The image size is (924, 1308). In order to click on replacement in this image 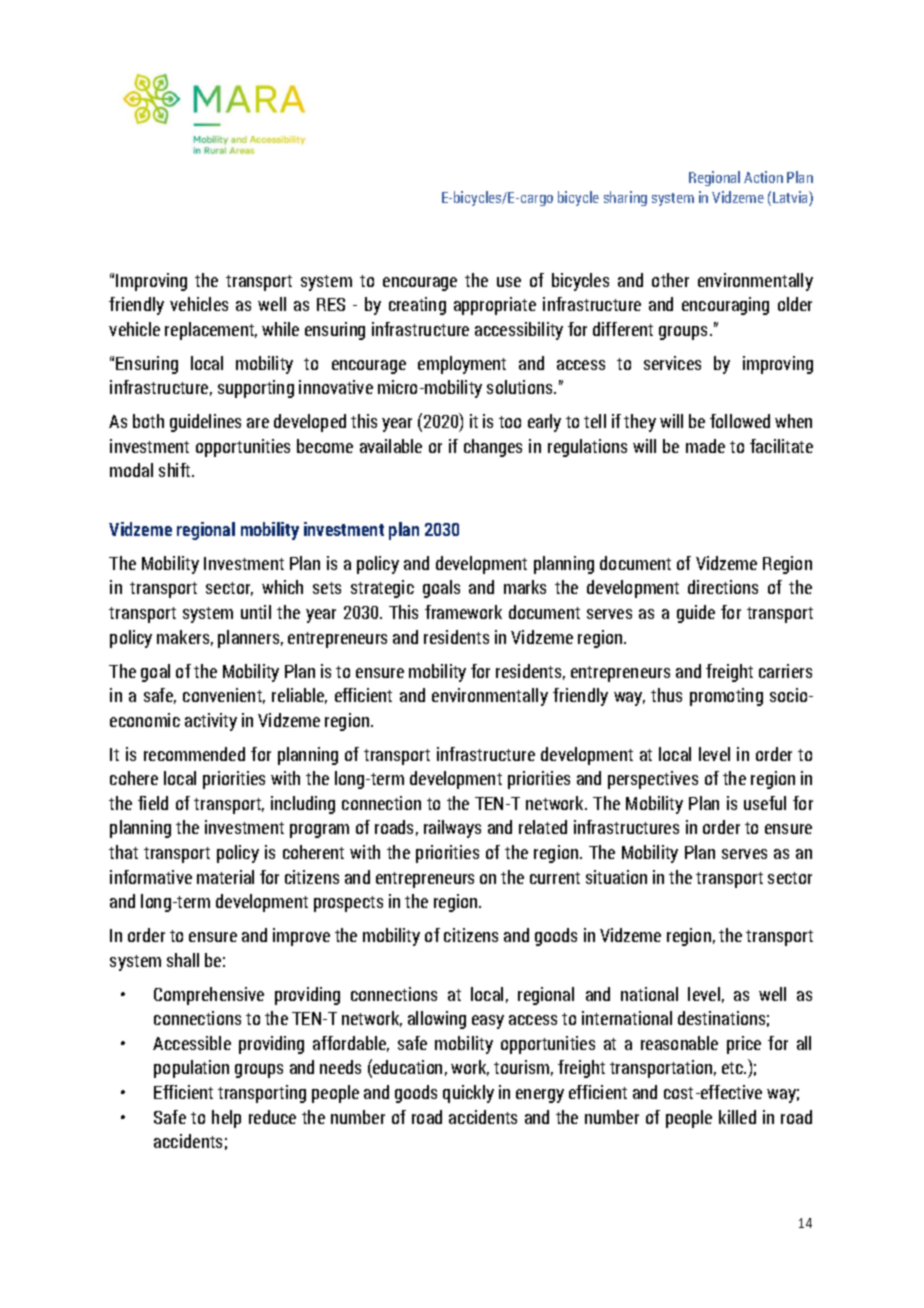, I will do `click(211, 331)`.
